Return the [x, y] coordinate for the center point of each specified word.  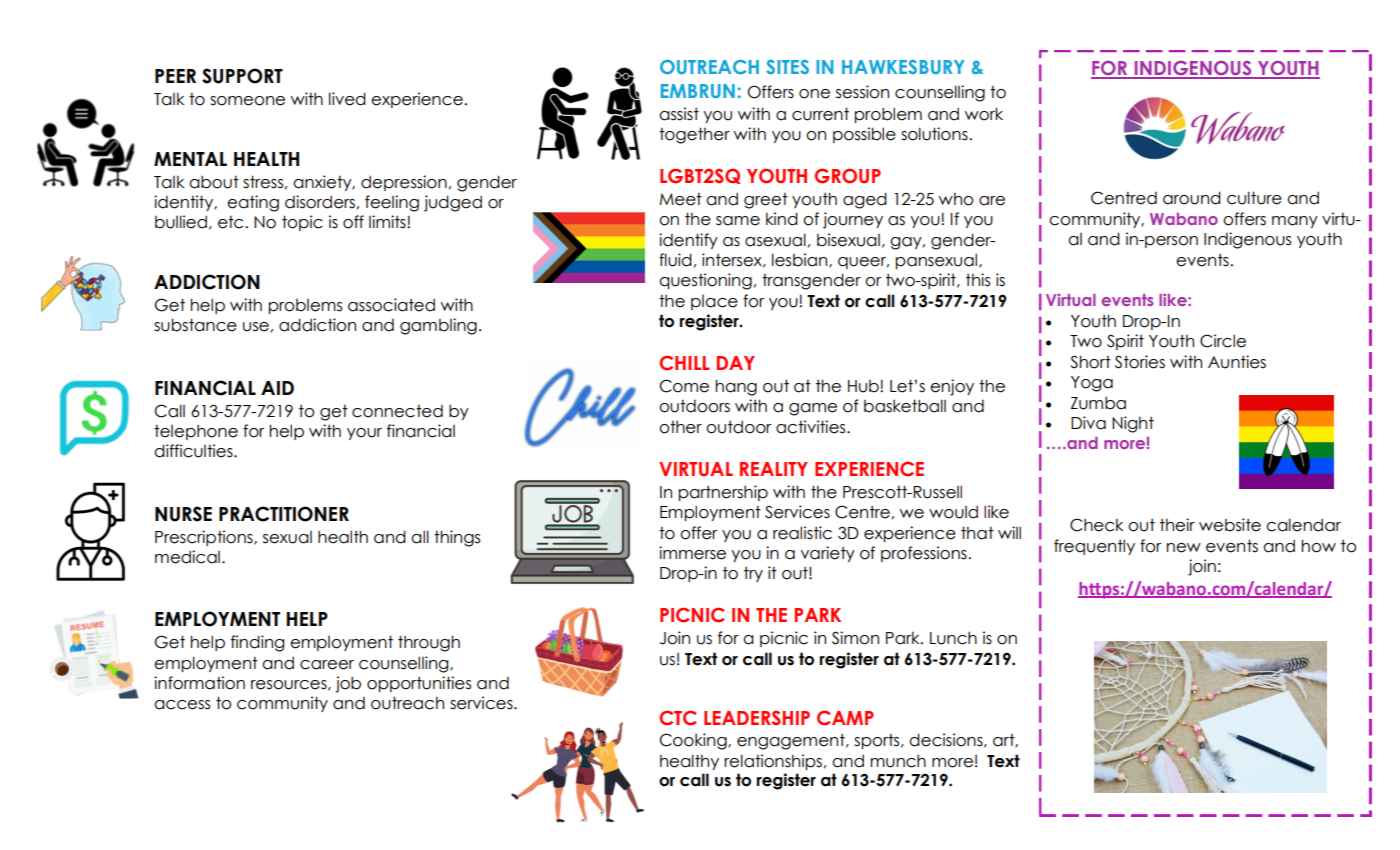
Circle [1223, 341]
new [1184, 548]
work [984, 114]
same [738, 221]
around [1192, 198]
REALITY [774, 469]
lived [347, 99]
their [1177, 525]
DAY [736, 363]
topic [302, 223]
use [256, 327]
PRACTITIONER [284, 514]
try [753, 574]
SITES [787, 67]
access [182, 705]
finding [257, 643]
